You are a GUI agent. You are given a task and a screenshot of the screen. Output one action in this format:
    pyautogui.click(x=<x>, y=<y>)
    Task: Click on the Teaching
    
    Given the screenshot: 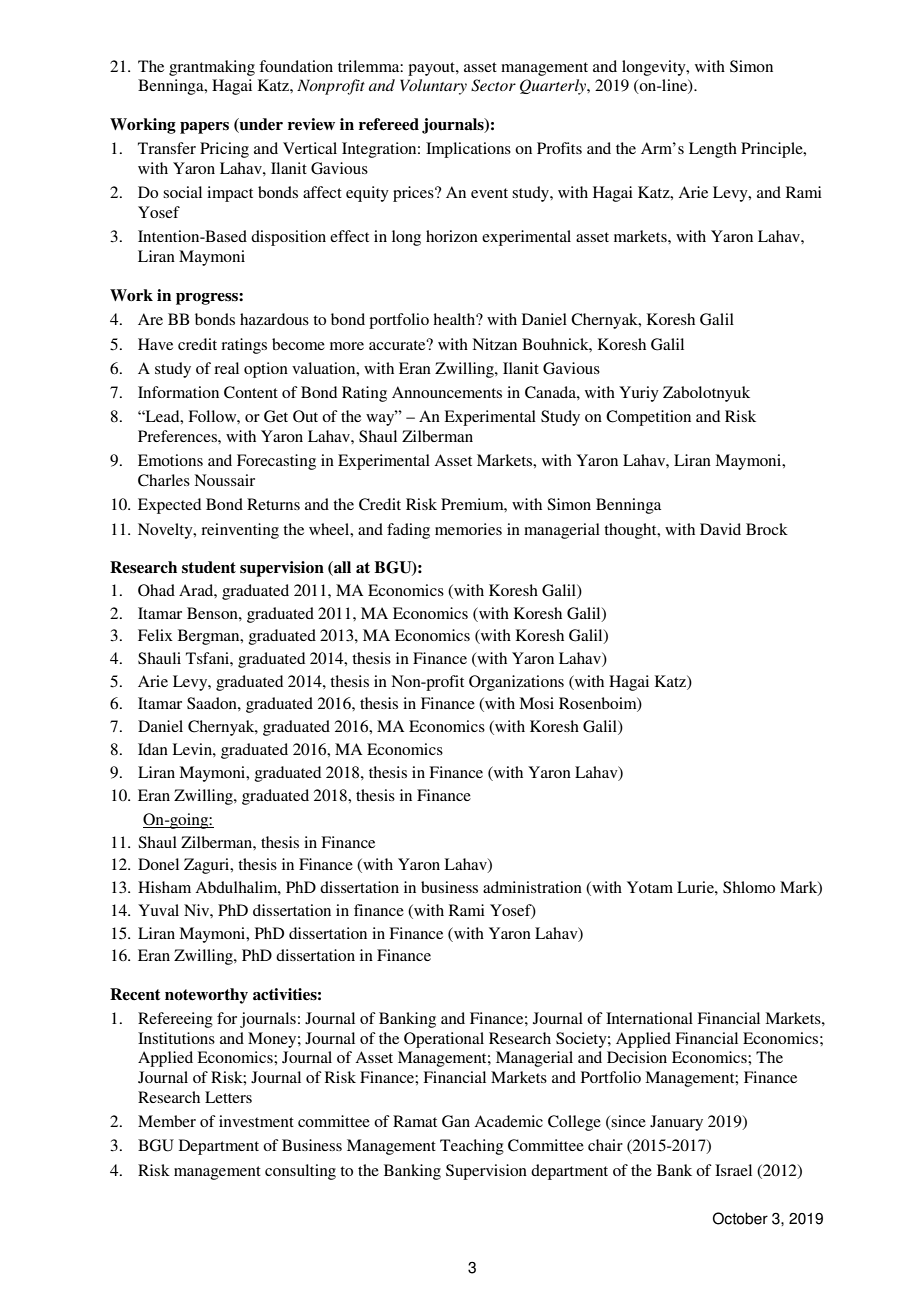 What is the action you would take?
    pyautogui.click(x=472, y=1147)
